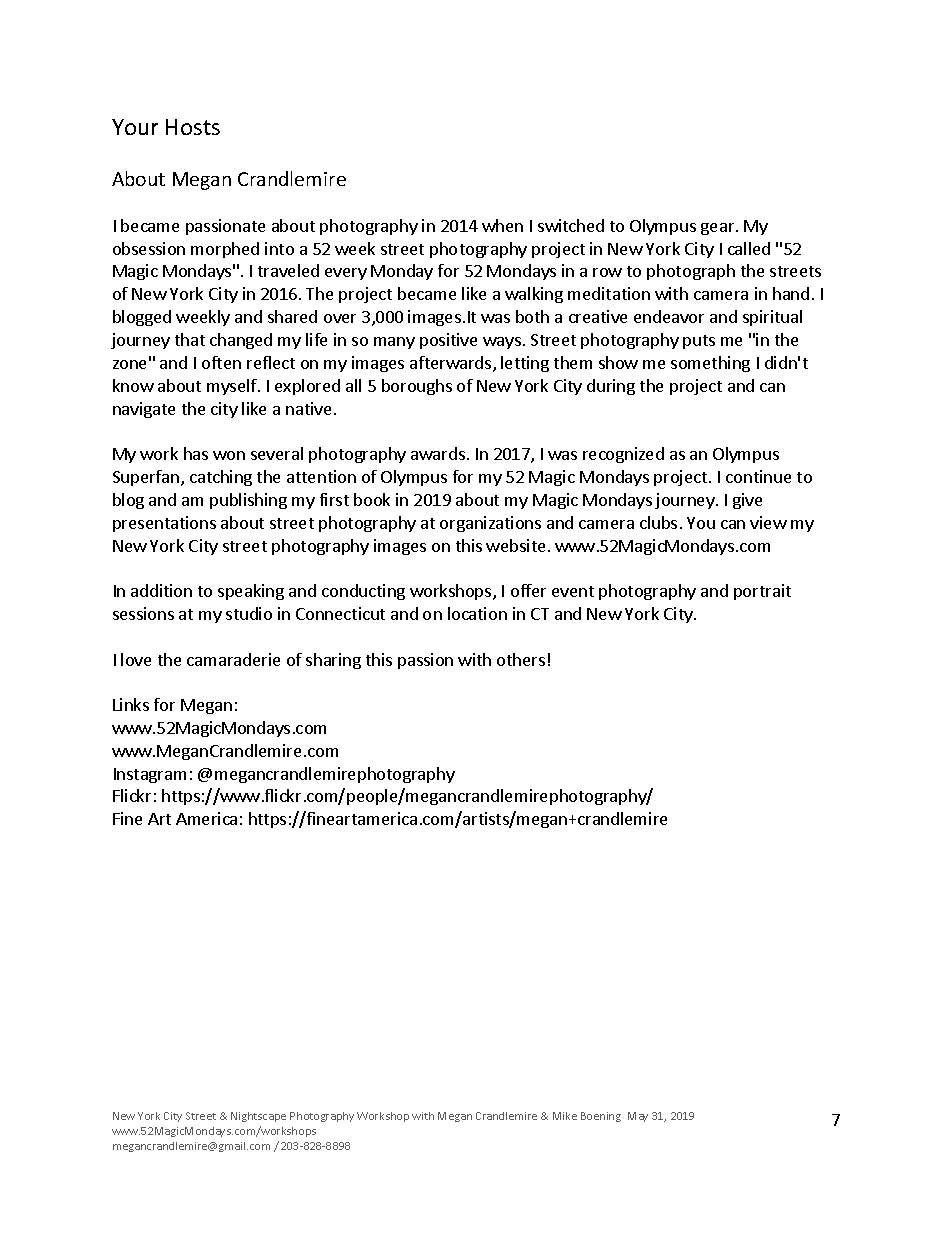  What do you see at coordinates (233, 659) in the document?
I see `camaraderie` at bounding box center [233, 659].
